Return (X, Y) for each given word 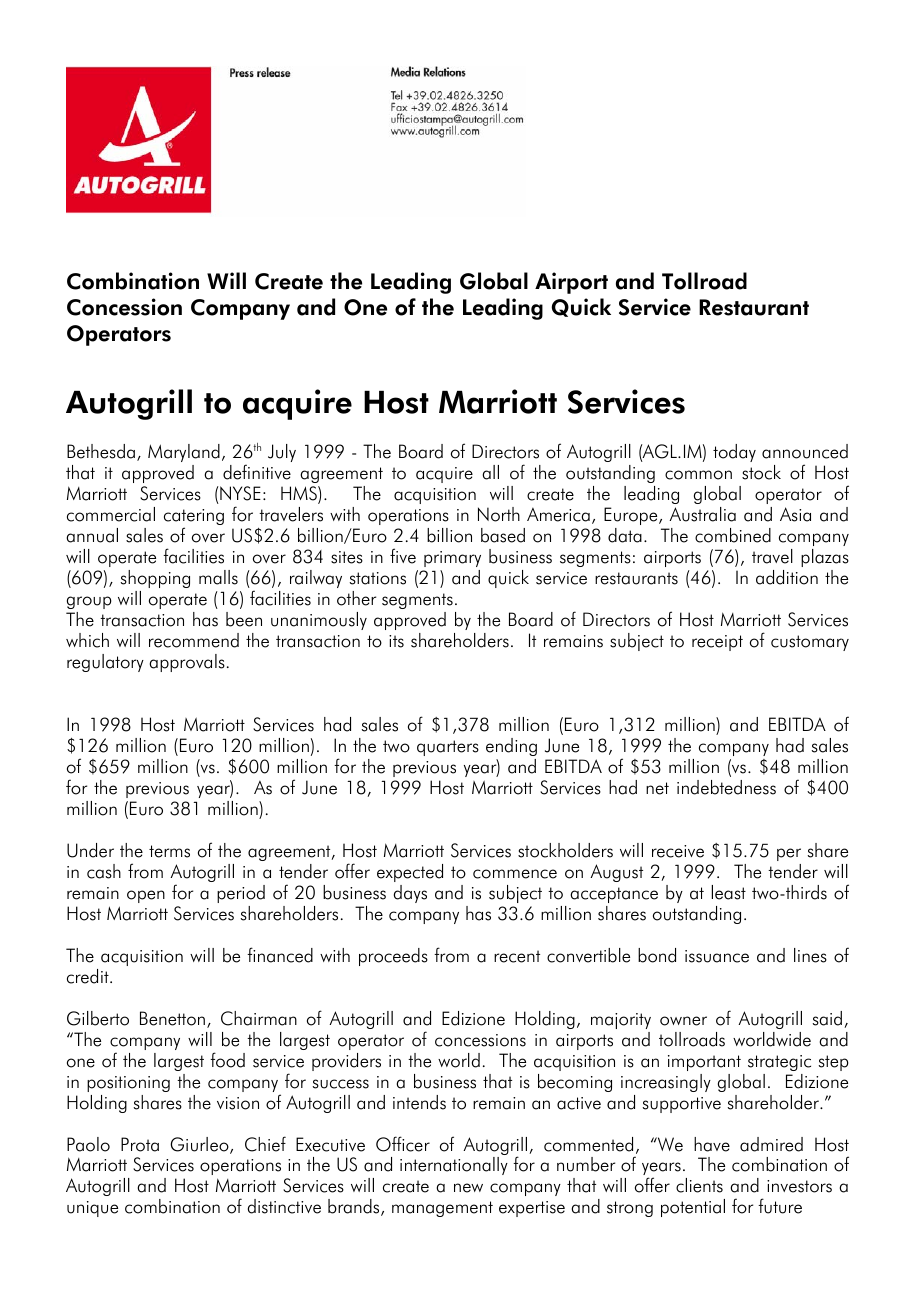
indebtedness (726, 787)
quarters (448, 748)
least (729, 892)
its (396, 641)
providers (346, 1062)
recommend (194, 640)
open (146, 896)
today (734, 453)
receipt (717, 643)
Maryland (184, 453)
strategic (779, 1063)
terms (169, 851)
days (410, 894)
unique (92, 1209)
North (499, 514)
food (227, 1060)
